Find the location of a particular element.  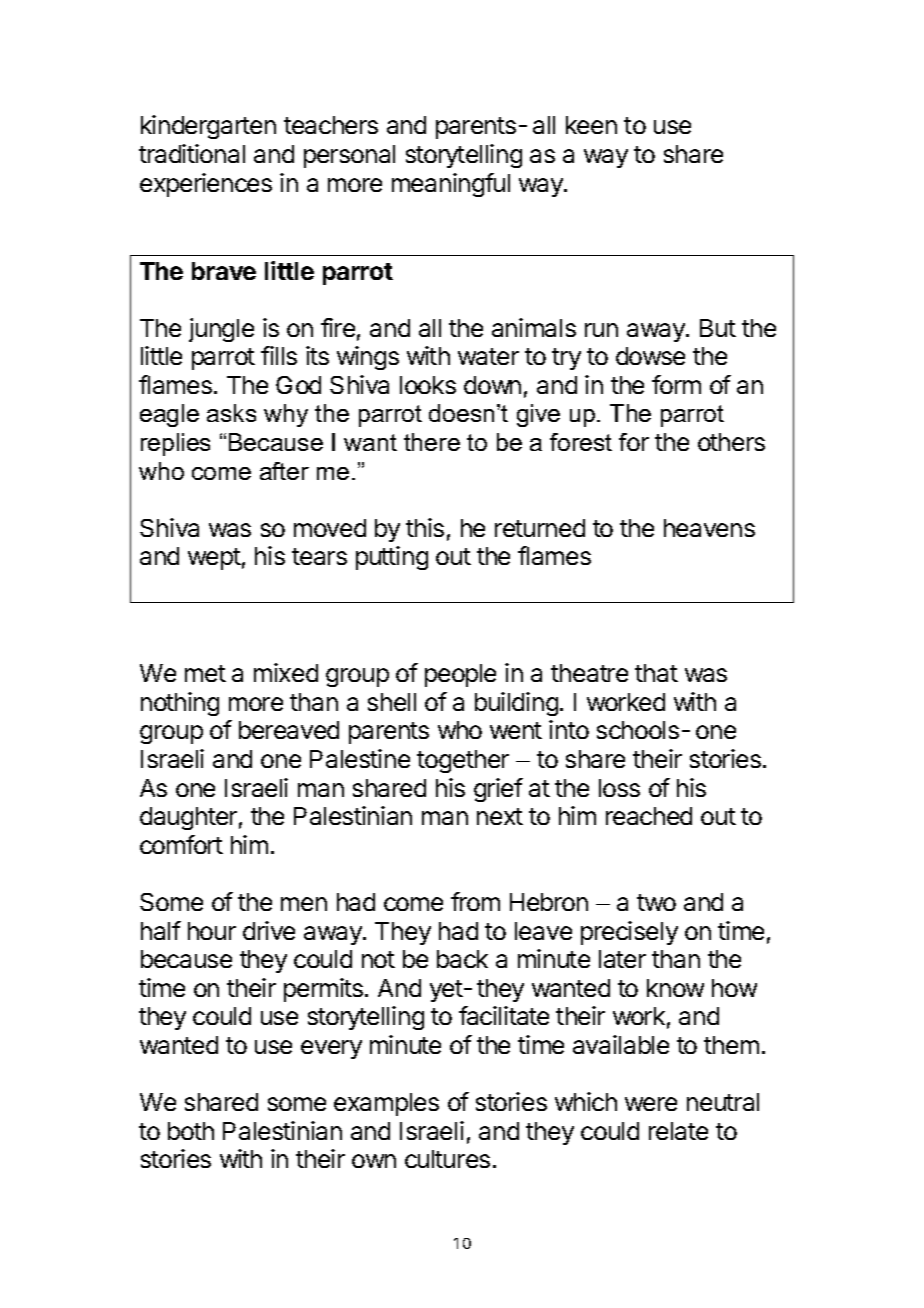

keen is located at coordinates (591, 125).
